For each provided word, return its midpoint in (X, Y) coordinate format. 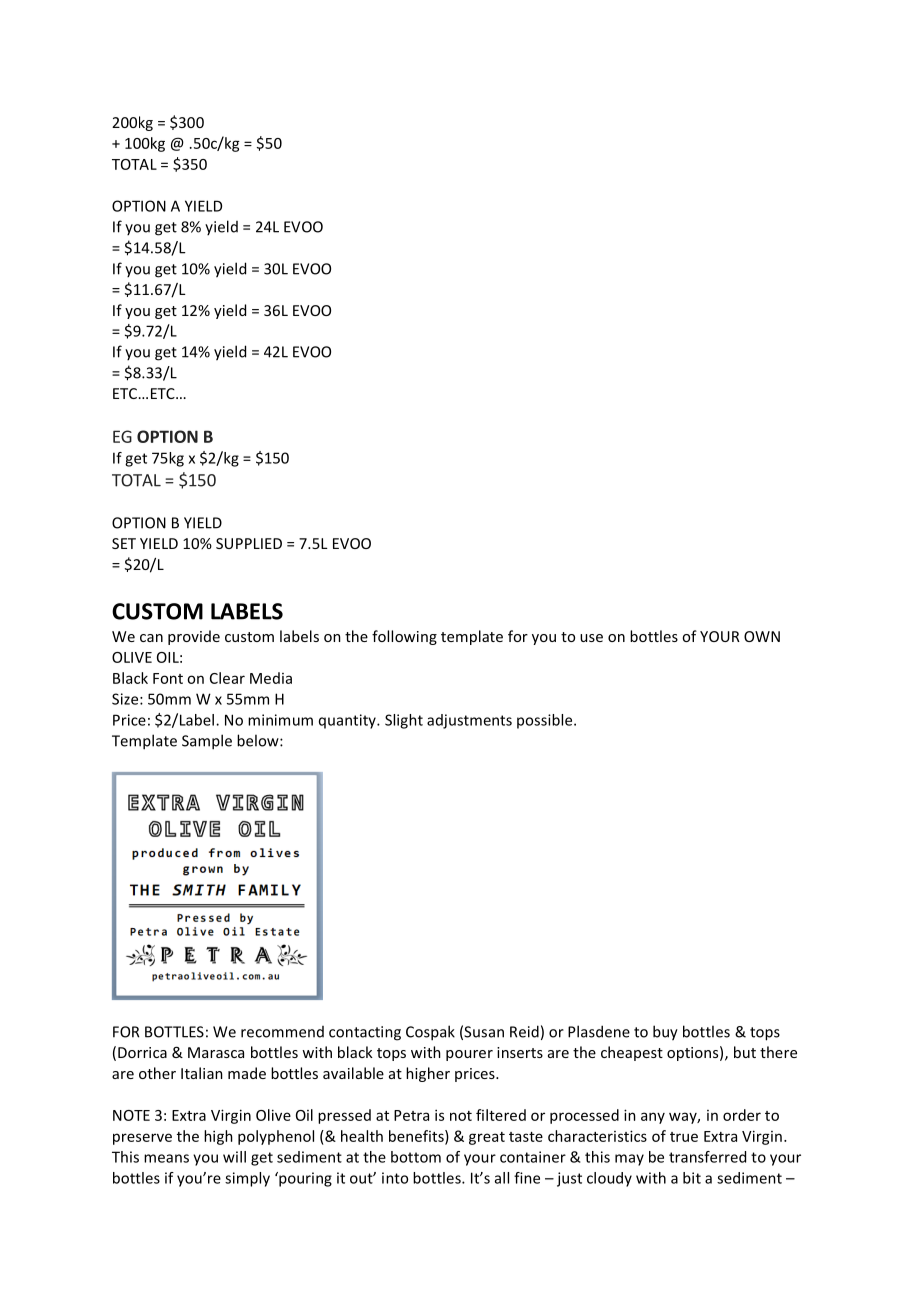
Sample (207, 742)
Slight (404, 721)
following (404, 637)
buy (665, 1033)
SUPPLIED (249, 543)
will (234, 1157)
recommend (282, 1032)
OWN (762, 636)
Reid (524, 1031)
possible (546, 721)
